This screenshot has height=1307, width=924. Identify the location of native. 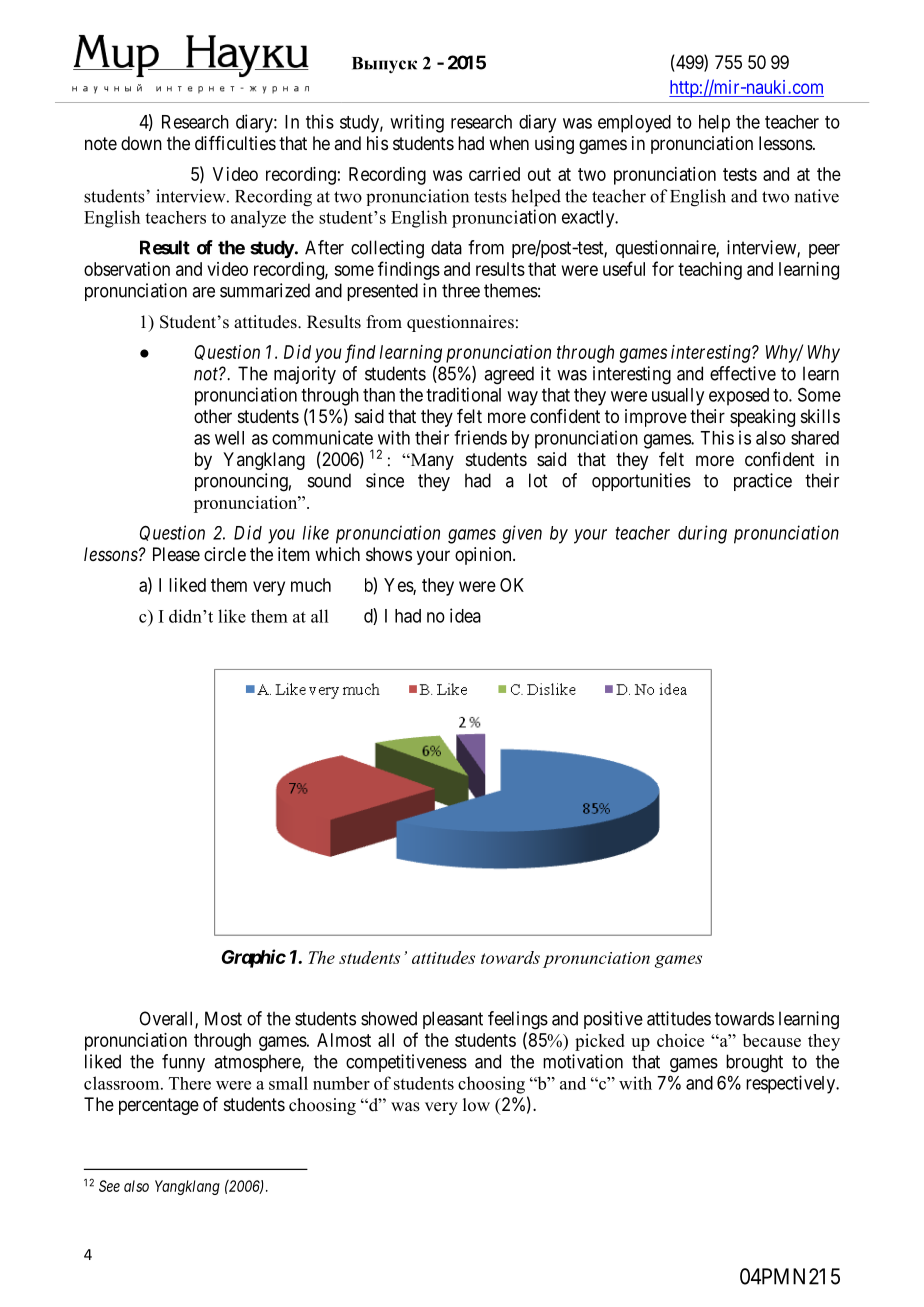
(816, 196).
